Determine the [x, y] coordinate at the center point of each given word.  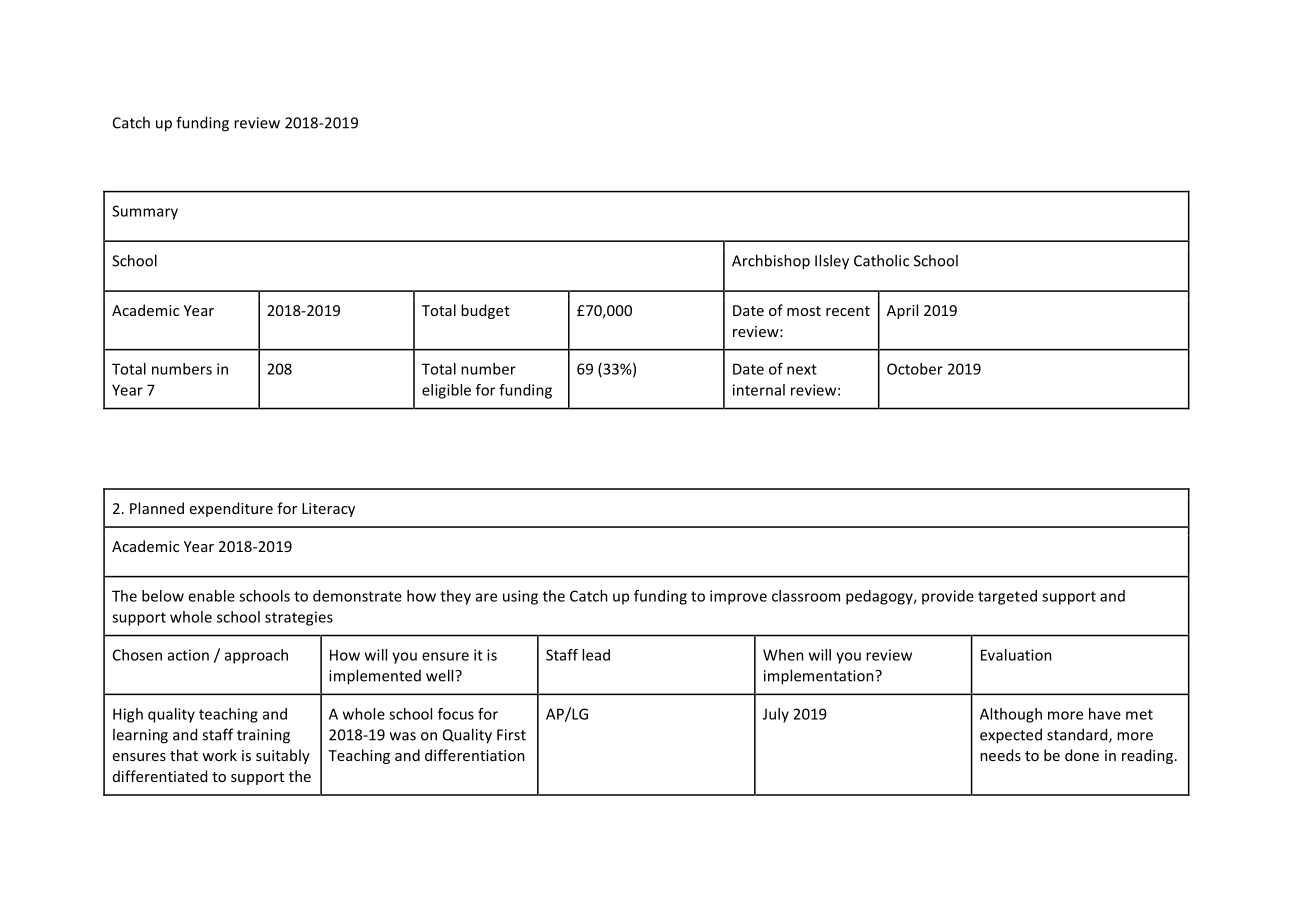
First [511, 735]
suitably [283, 756]
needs [1000, 755]
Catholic [881, 260]
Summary [145, 212]
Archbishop [771, 262]
